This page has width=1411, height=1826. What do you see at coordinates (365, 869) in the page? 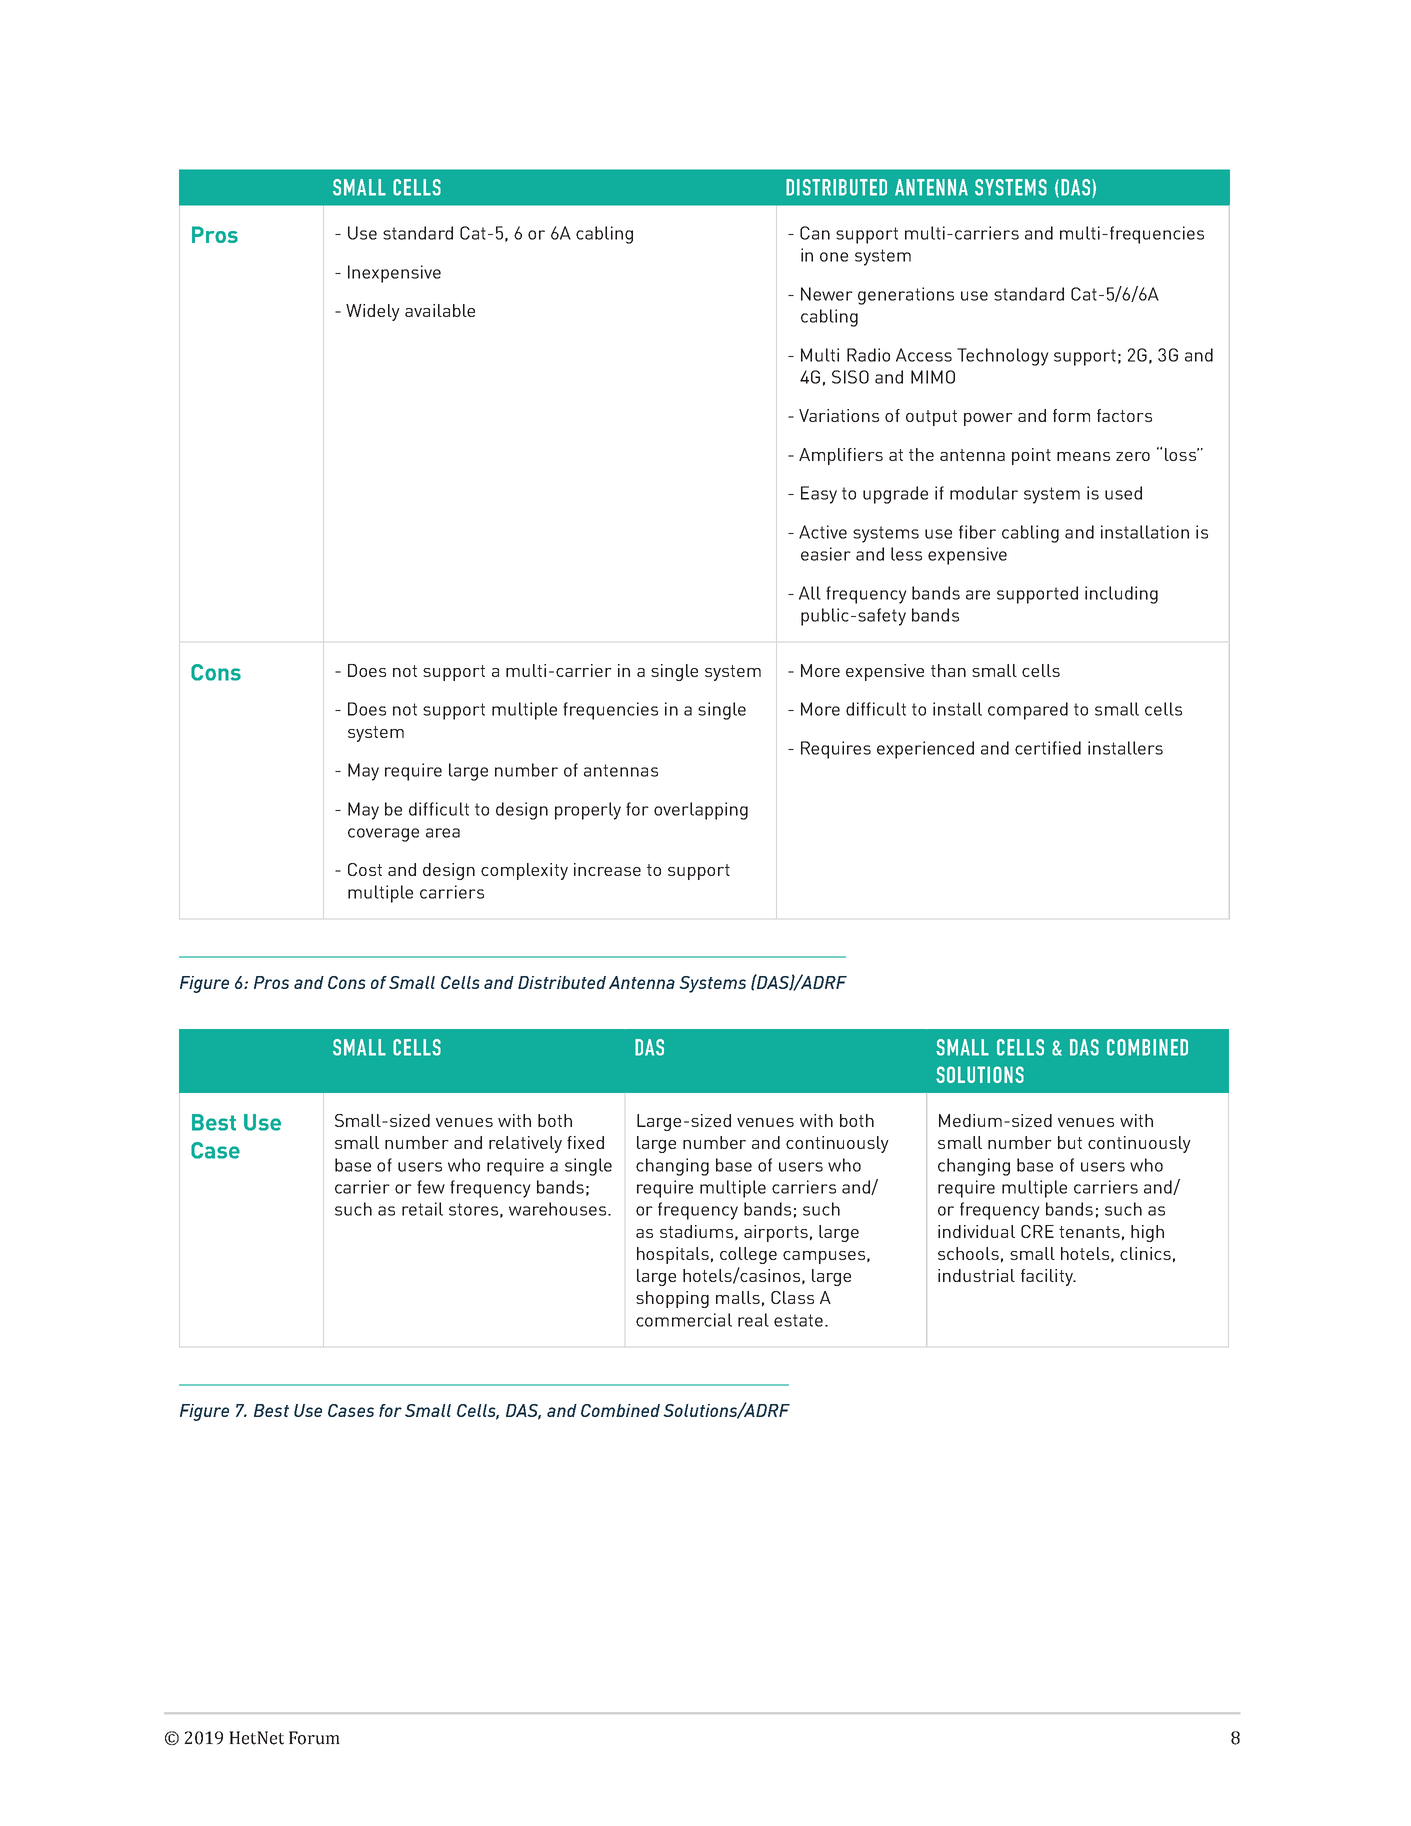
I see `Cost` at bounding box center [365, 869].
